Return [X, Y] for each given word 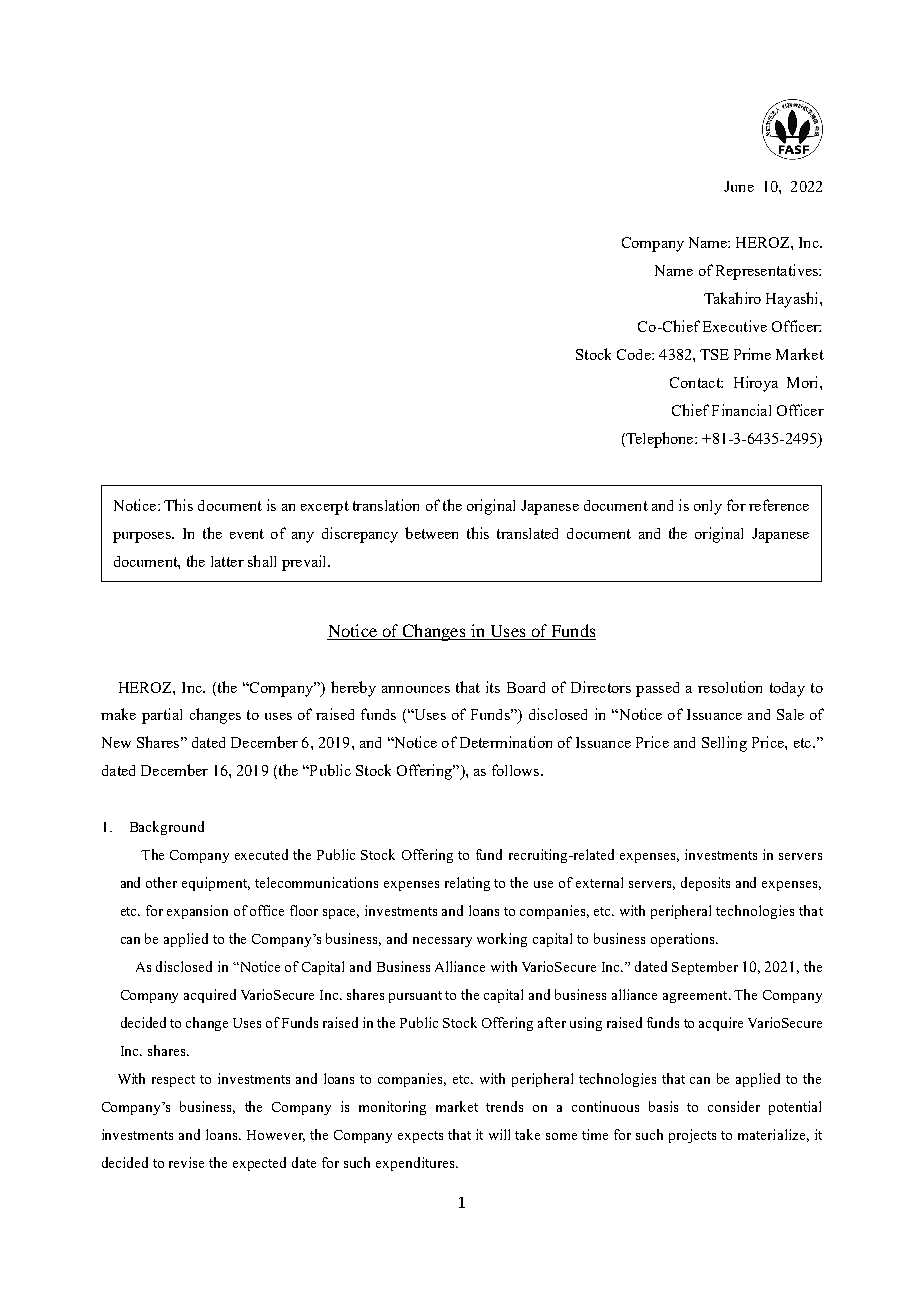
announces [416, 689]
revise [186, 1162]
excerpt [325, 508]
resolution [730, 687]
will [499, 1134]
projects [692, 1136]
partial [162, 716]
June [739, 186]
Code [635, 354]
